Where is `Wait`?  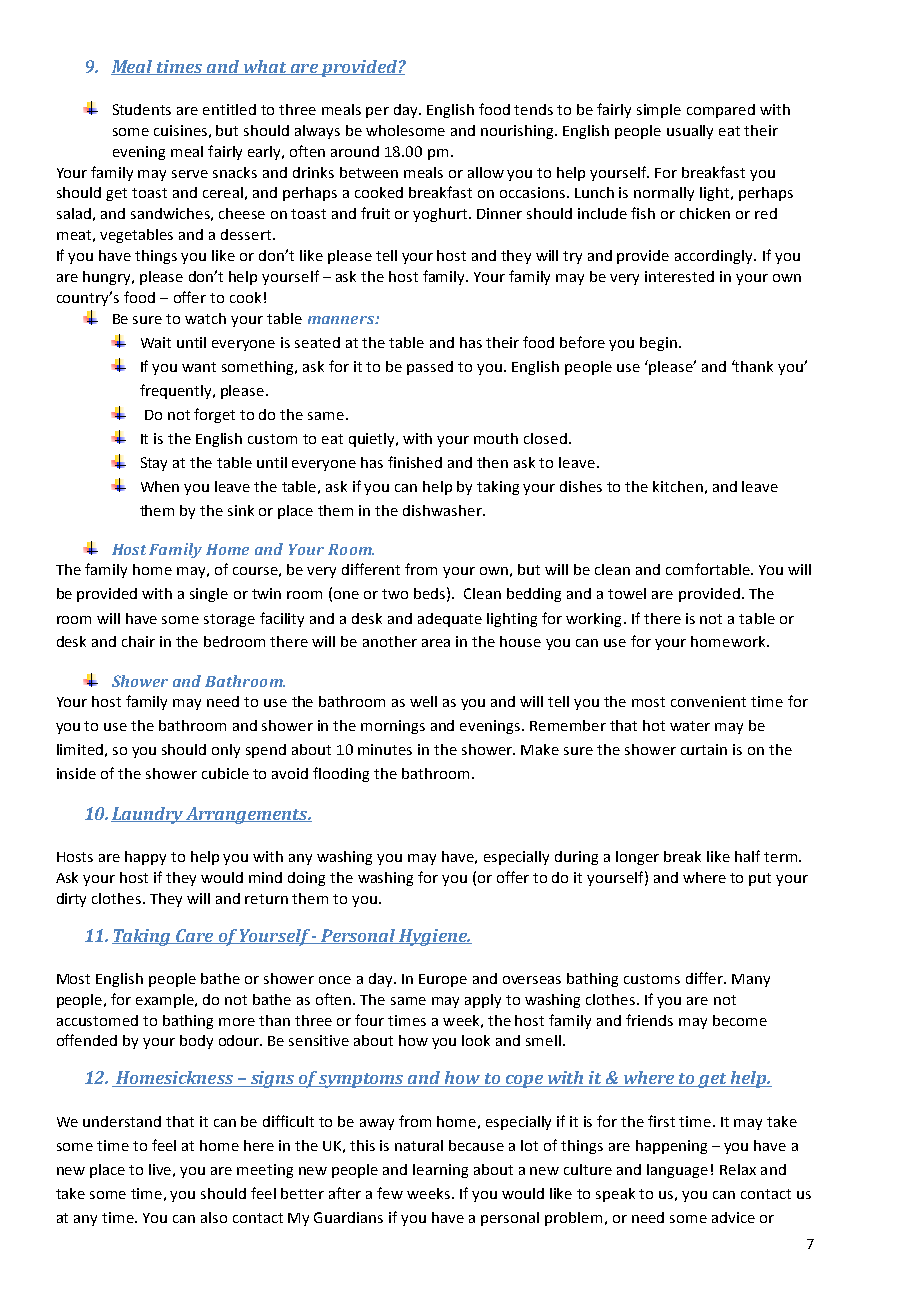
Wait is located at coordinates (156, 342).
